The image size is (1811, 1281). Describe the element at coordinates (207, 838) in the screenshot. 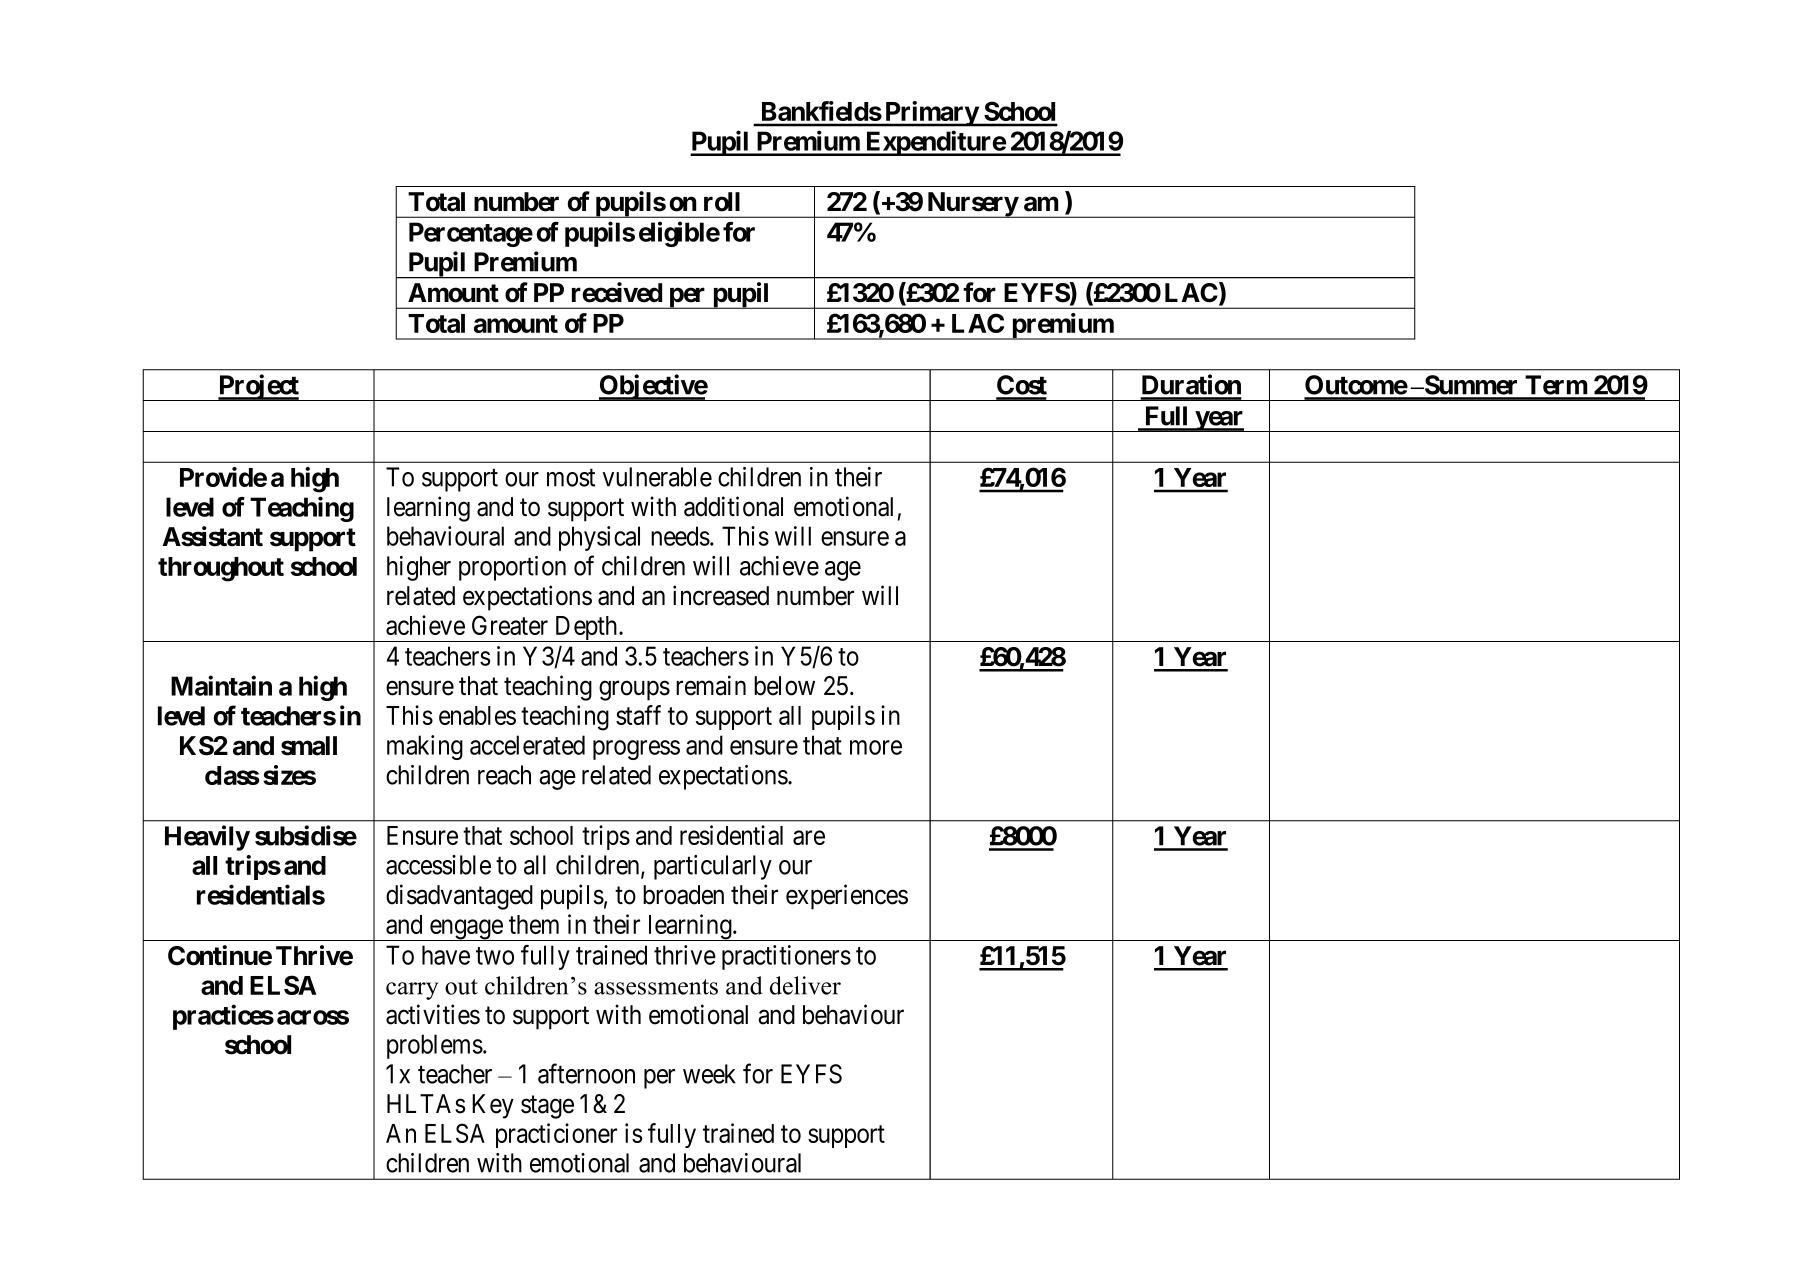

I see `Heavily` at that location.
